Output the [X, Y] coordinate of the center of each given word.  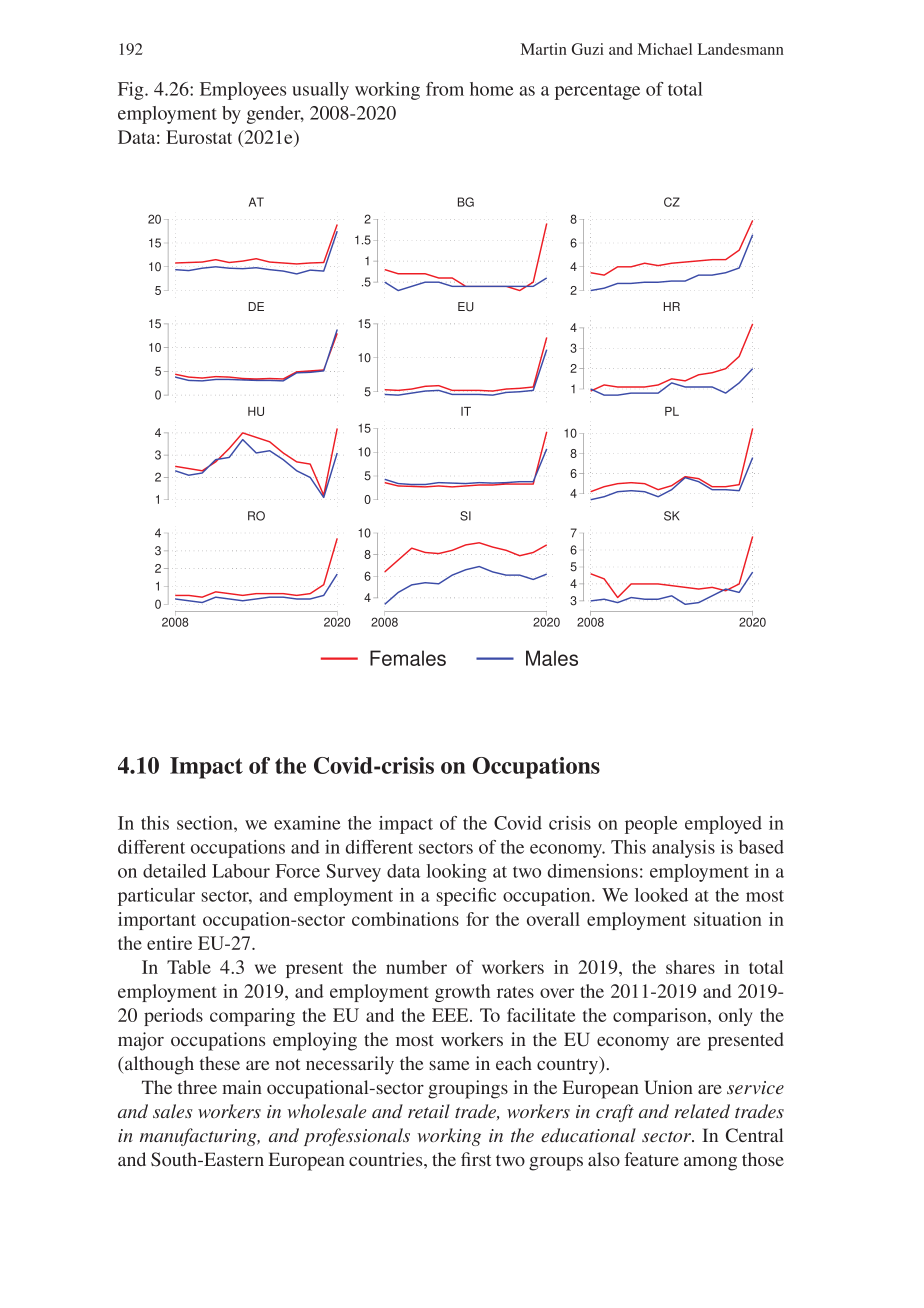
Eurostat [199, 137]
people [651, 825]
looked [661, 895]
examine [307, 823]
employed [723, 825]
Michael [665, 49]
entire [169, 943]
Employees [243, 91]
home [492, 89]
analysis [683, 849]
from [445, 89]
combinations [405, 919]
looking [456, 873]
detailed [174, 871]
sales [173, 1111]
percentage [597, 92]
